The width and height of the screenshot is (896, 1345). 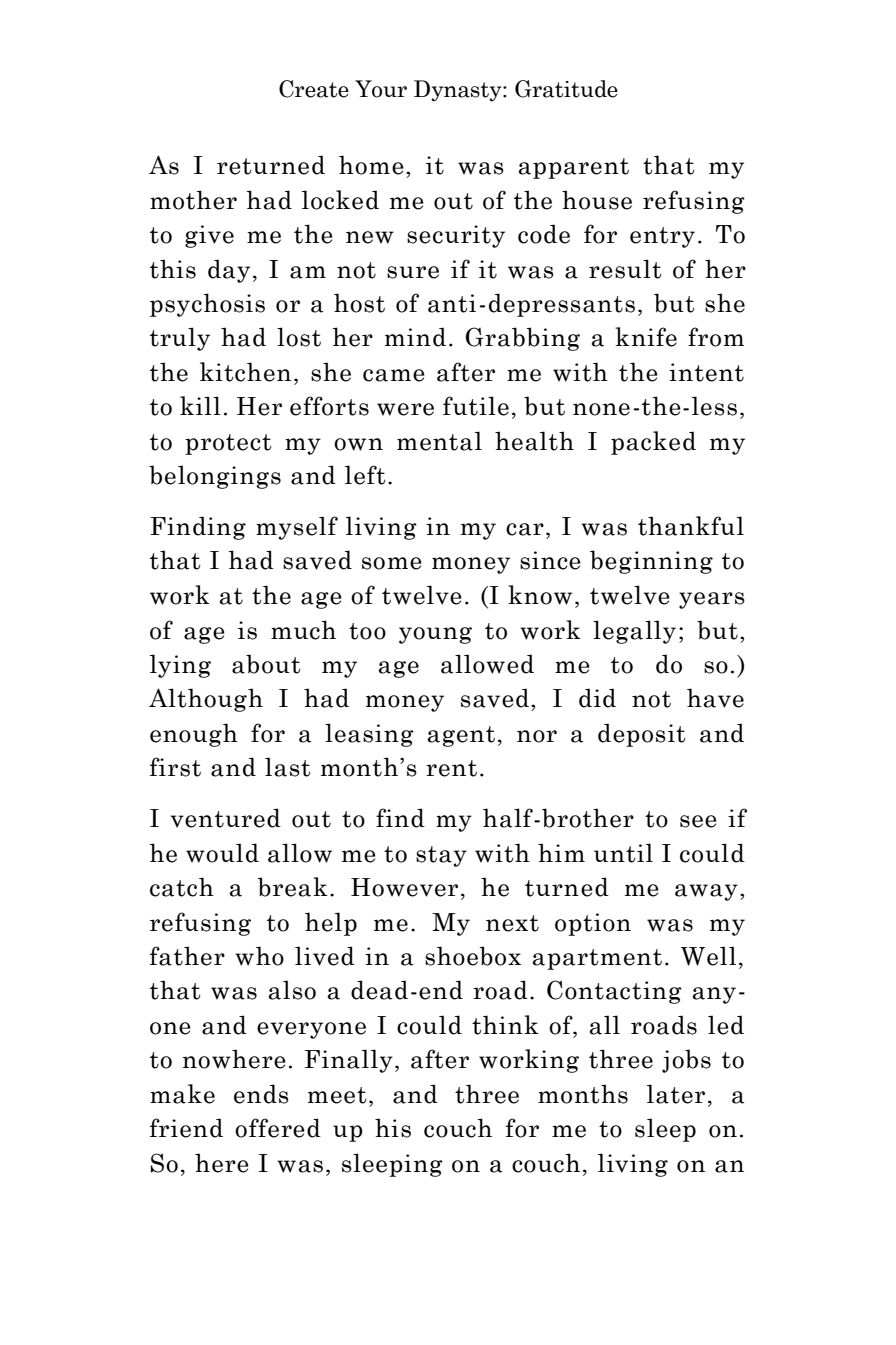 What do you see at coordinates (505, 1025) in the screenshot?
I see `think` at bounding box center [505, 1025].
